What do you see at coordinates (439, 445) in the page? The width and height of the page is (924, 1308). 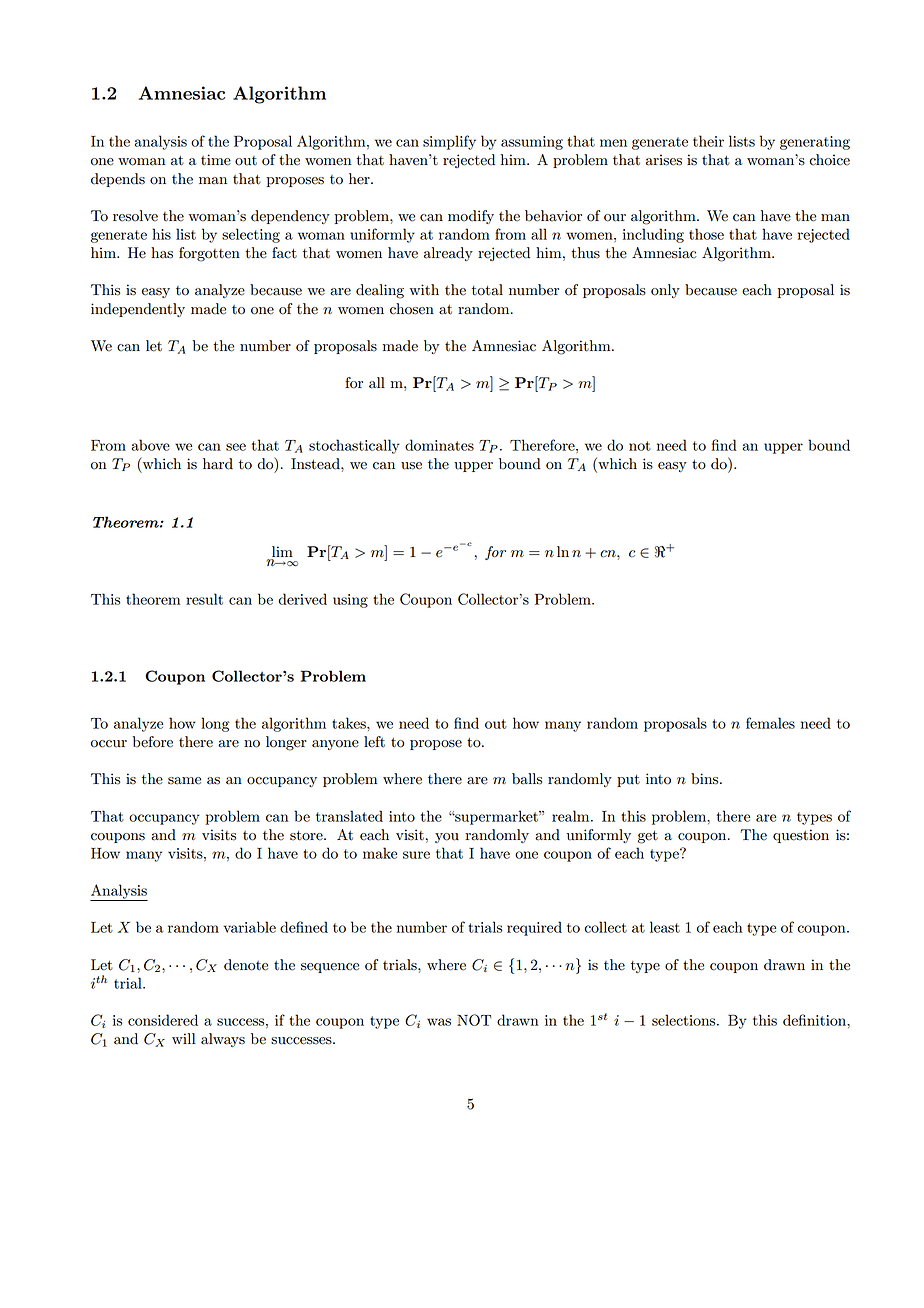 I see `dominates` at bounding box center [439, 445].
